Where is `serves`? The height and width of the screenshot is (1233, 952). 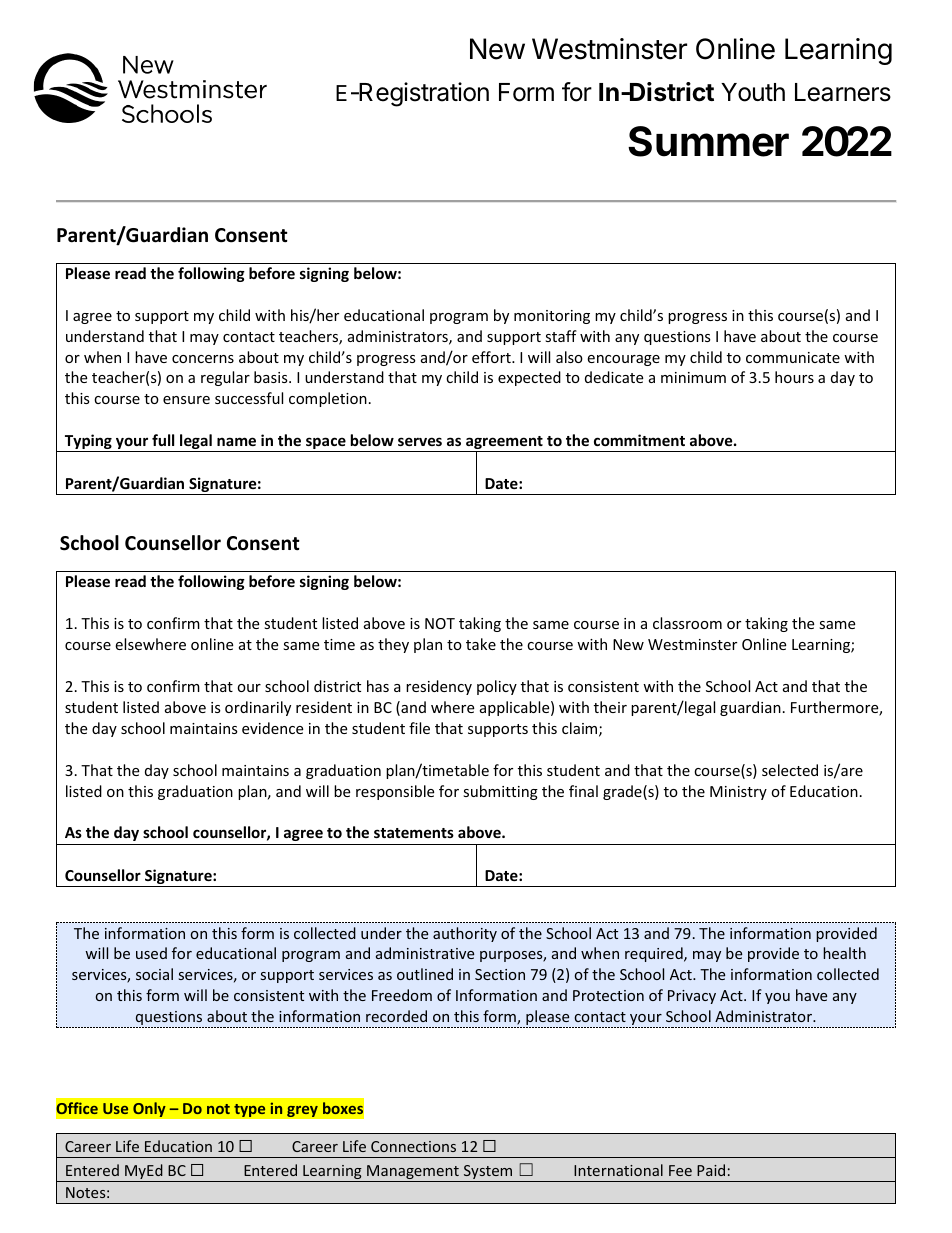
serves is located at coordinates (420, 441).
